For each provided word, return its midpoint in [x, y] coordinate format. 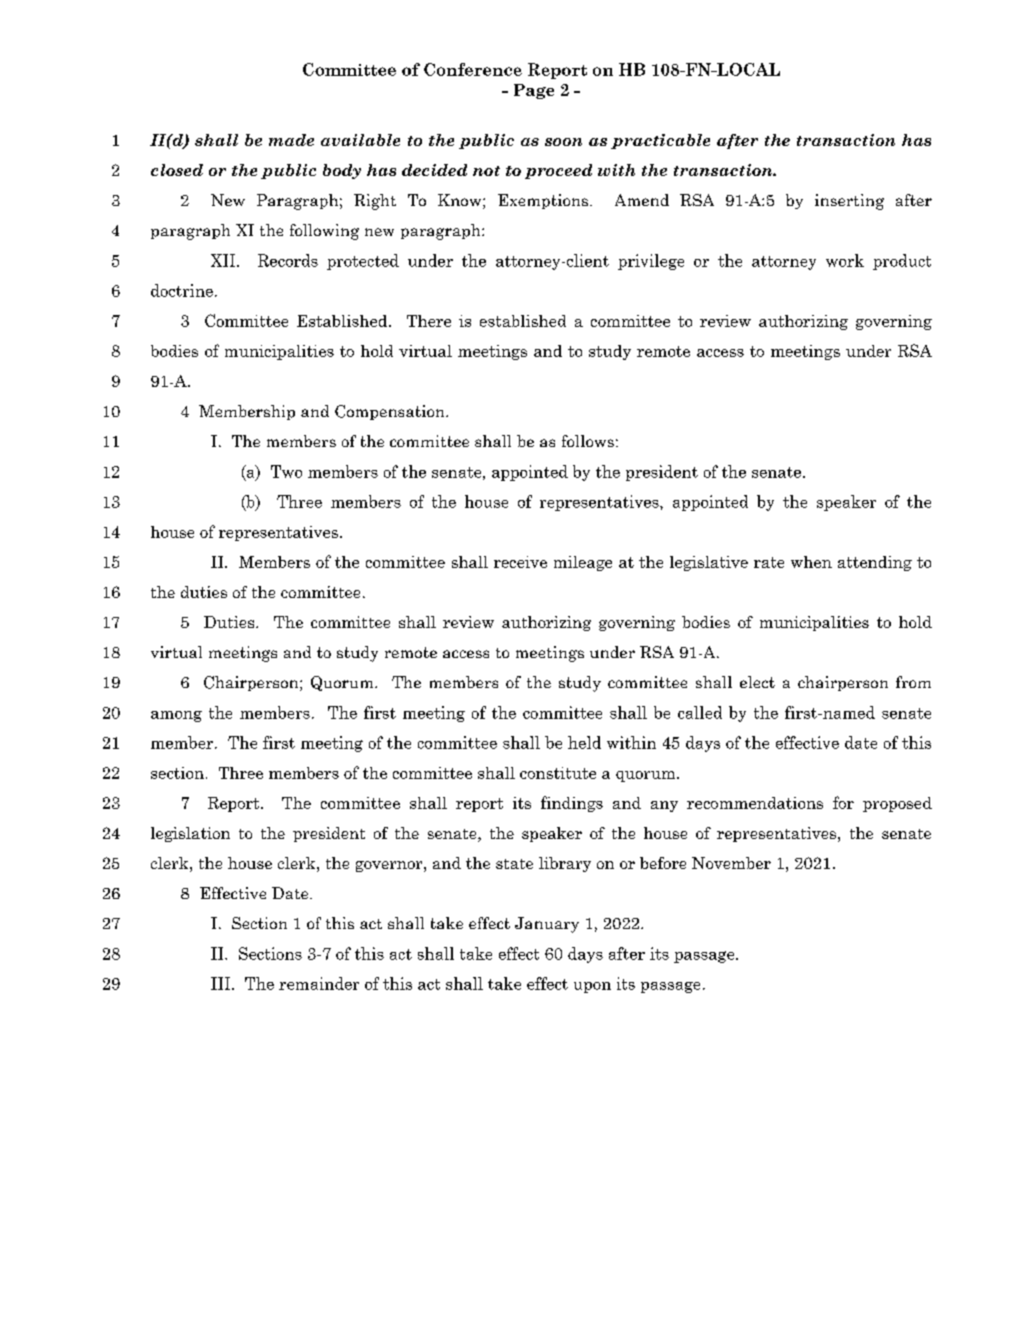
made [291, 140]
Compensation [391, 412]
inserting [849, 202]
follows [588, 441]
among [176, 716]
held [584, 742]
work [845, 260]
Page [534, 91]
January [547, 925]
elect [757, 682]
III [222, 983]
